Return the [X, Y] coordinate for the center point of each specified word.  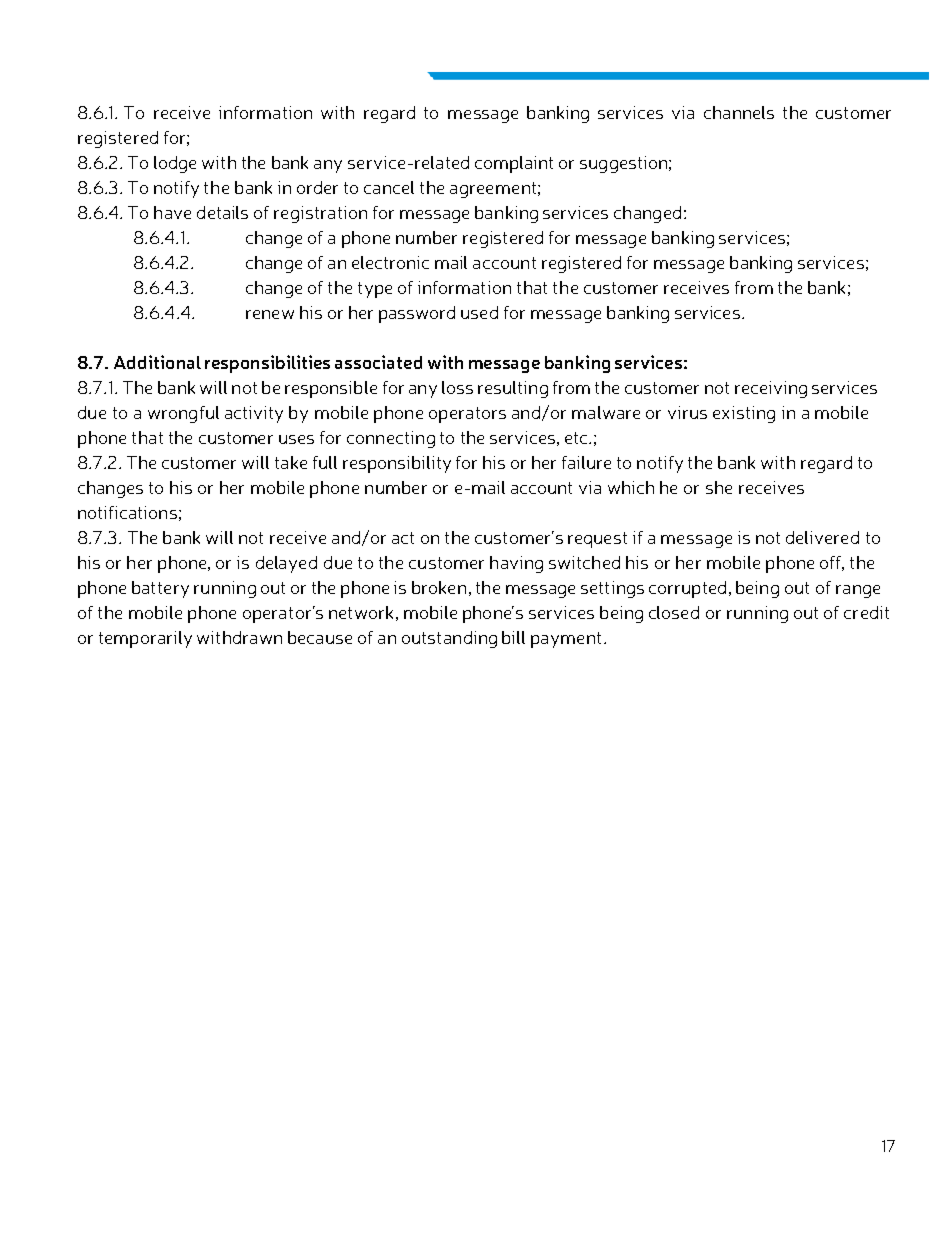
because [320, 637]
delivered [822, 537]
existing [744, 414]
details [222, 212]
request [597, 540]
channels [739, 112]
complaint [514, 164]
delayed [286, 564]
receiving [771, 389]
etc [577, 438]
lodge [175, 164]
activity [254, 414]
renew [270, 314]
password [417, 314]
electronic [390, 262]
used [479, 312]
